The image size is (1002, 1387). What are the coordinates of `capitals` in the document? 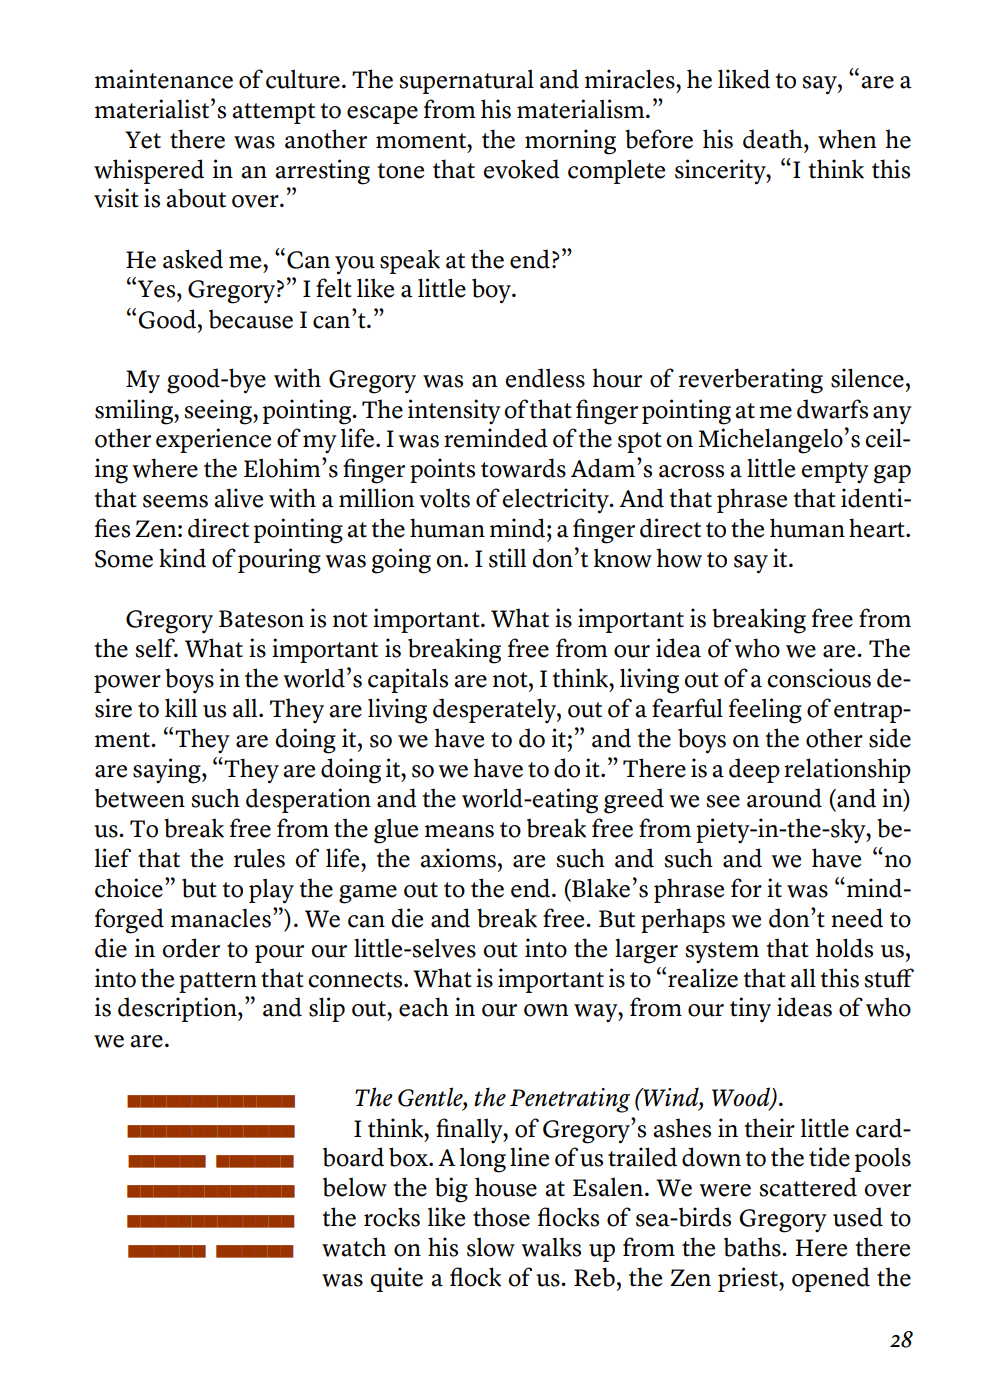 It's located at (408, 680).
